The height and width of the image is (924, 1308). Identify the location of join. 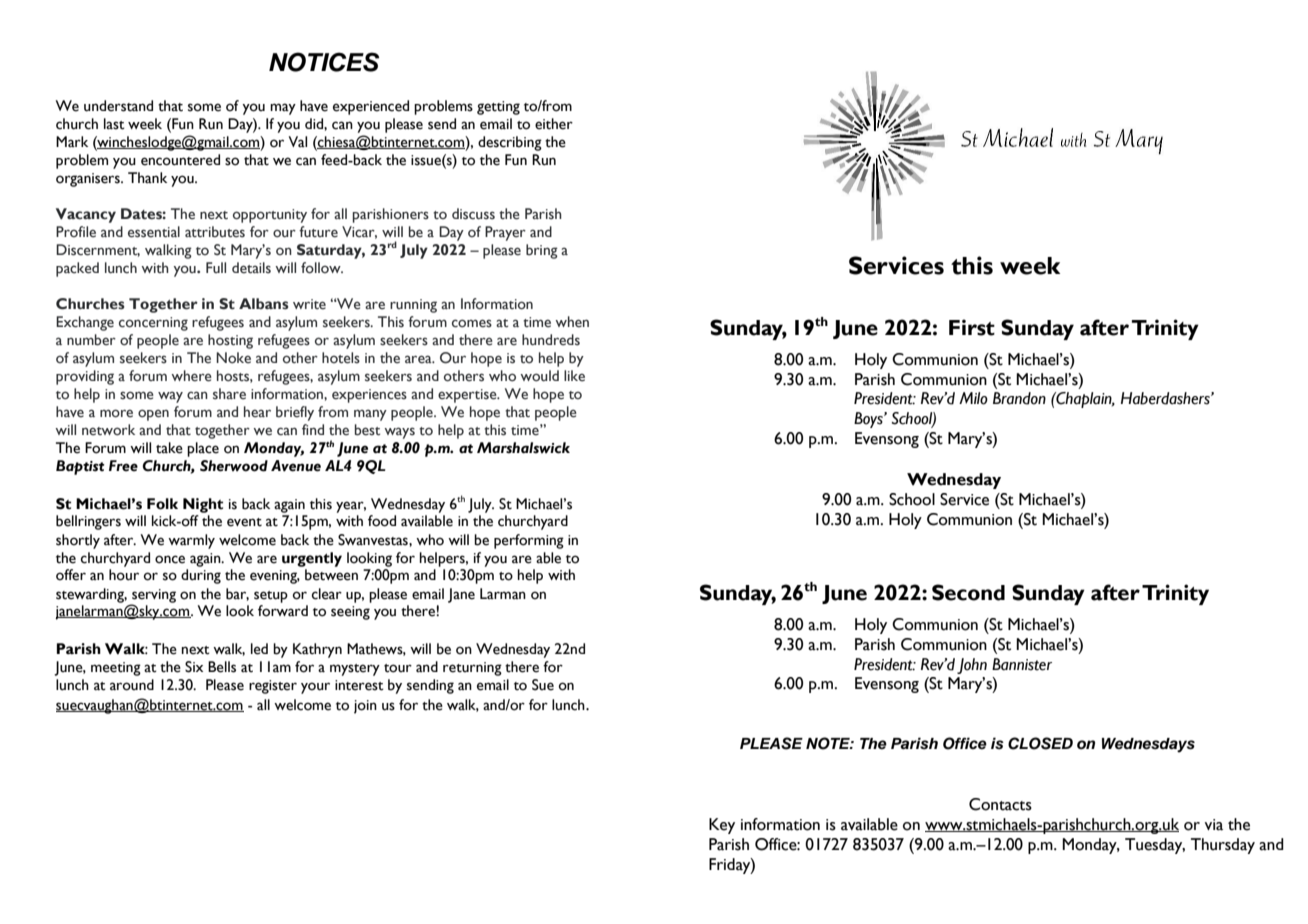
(365, 707).
